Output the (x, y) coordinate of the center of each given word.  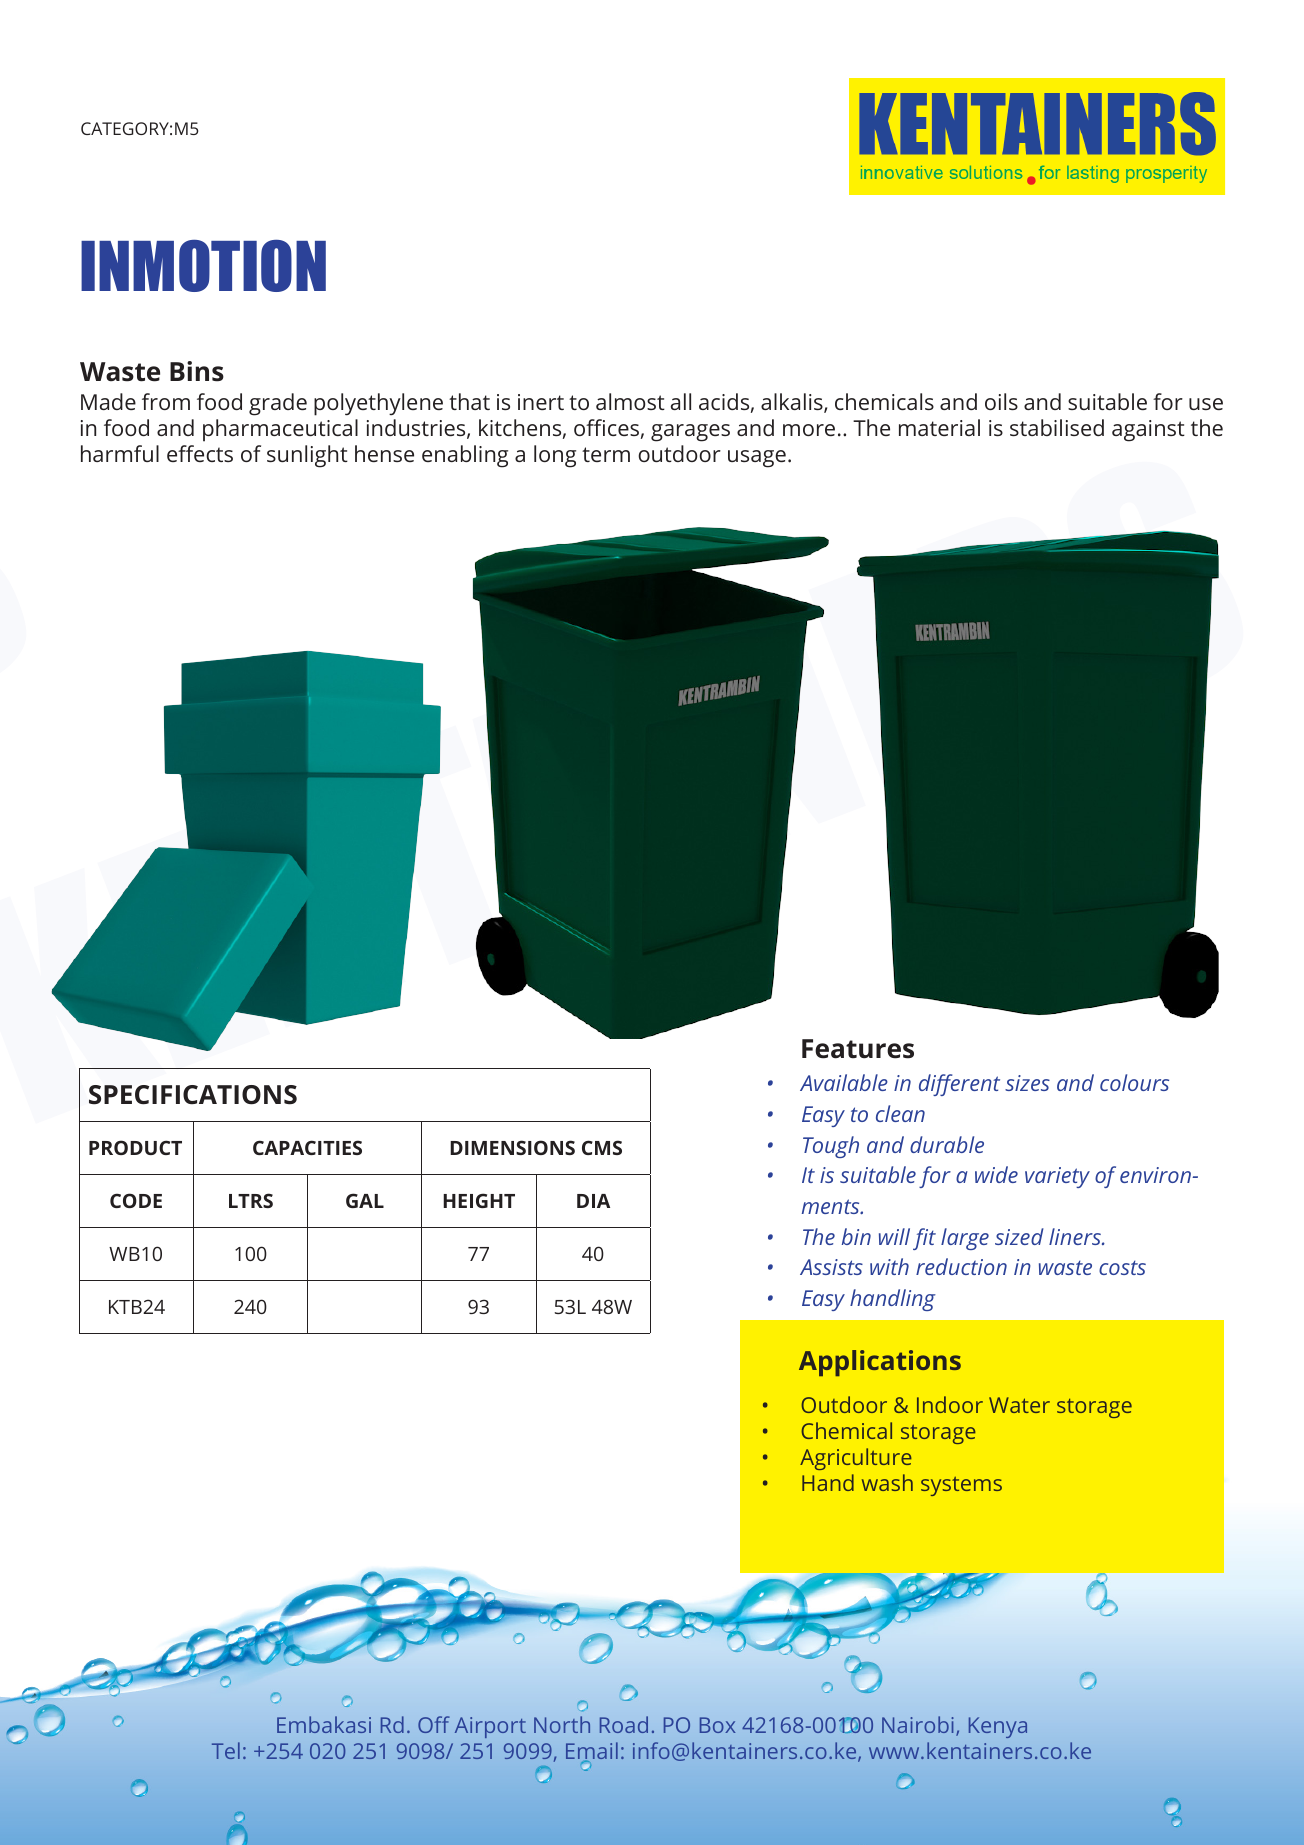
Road (624, 1724)
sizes (1027, 1083)
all (681, 401)
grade (278, 404)
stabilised (1057, 427)
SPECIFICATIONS (193, 1095)
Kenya (998, 1727)
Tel (226, 1750)
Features (858, 1049)
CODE (136, 1200)
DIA (593, 1201)
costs (1122, 1268)
